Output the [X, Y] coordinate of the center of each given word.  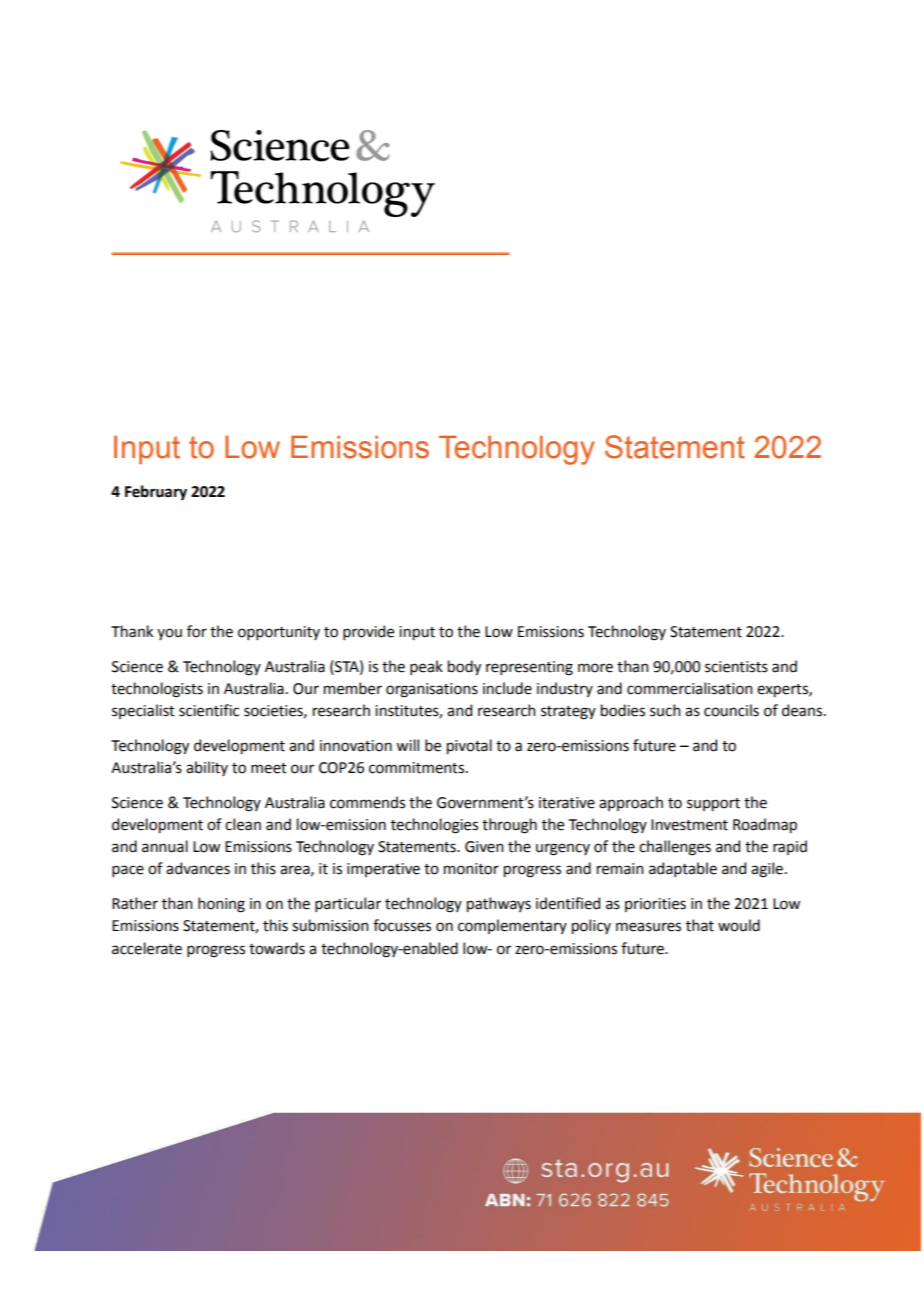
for [197, 631]
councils [731, 710]
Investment [689, 825]
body [464, 667]
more [595, 668]
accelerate [147, 948]
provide [368, 632]
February [156, 493]
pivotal [469, 746]
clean [243, 824]
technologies [434, 826]
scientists [736, 667]
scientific [209, 710]
